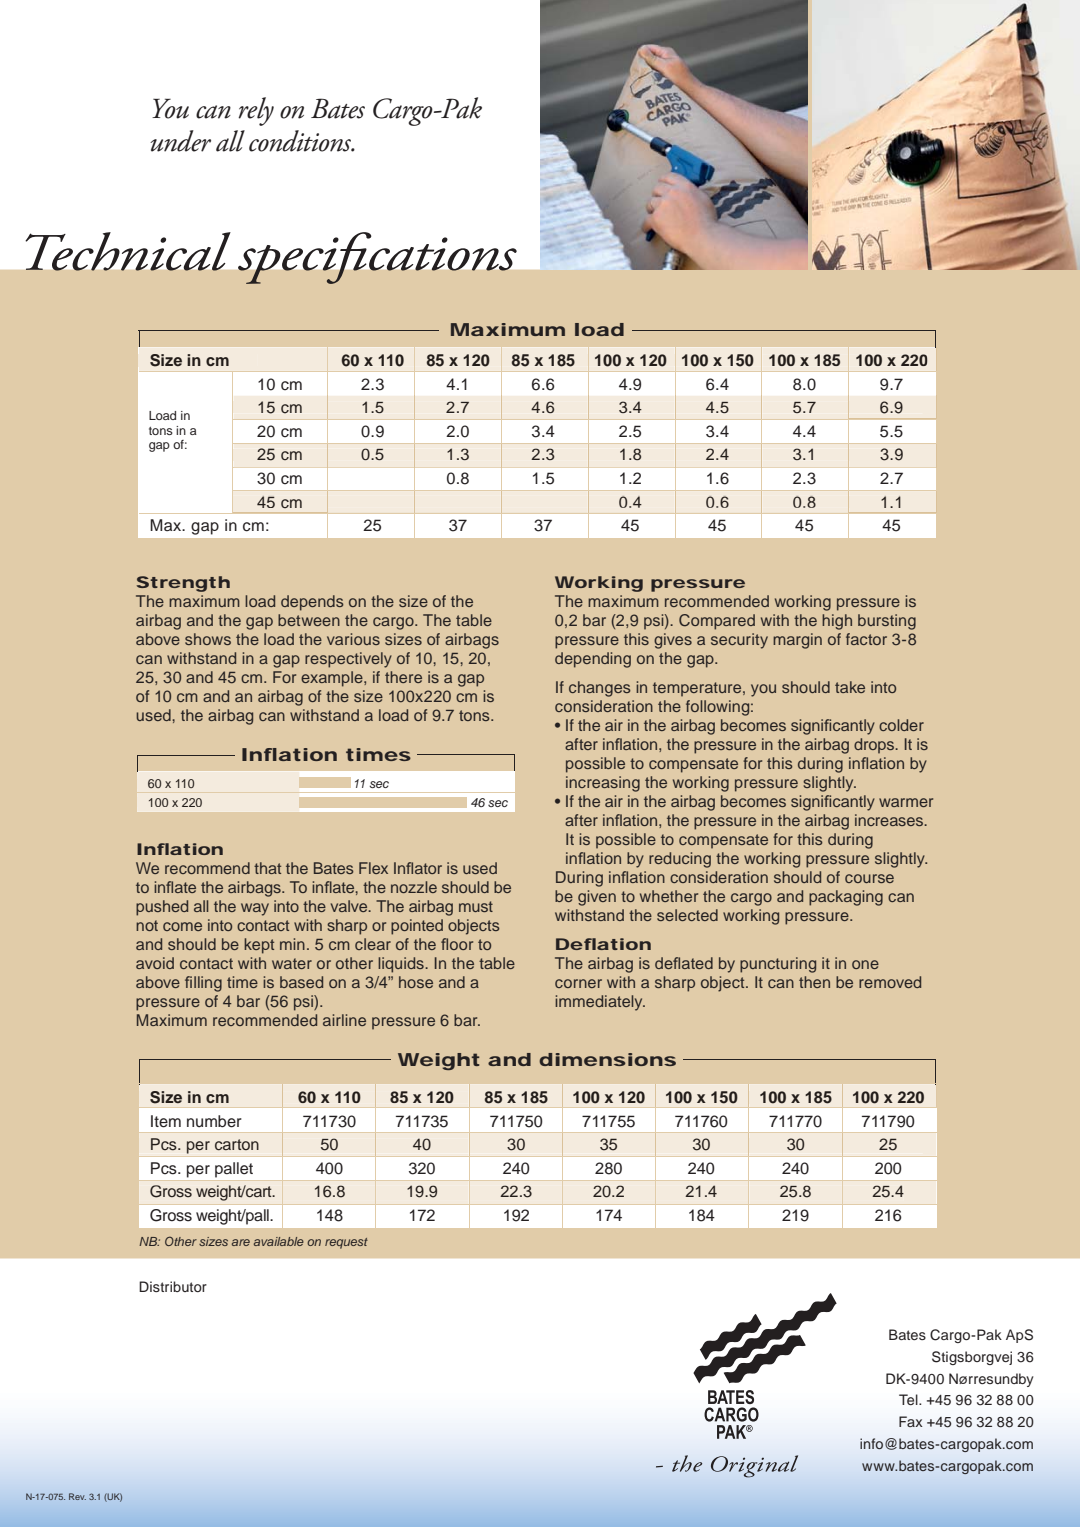 This screenshot has height=1527, width=1080. What do you see at coordinates (256, 111) in the screenshot?
I see `rely` at bounding box center [256, 111].
